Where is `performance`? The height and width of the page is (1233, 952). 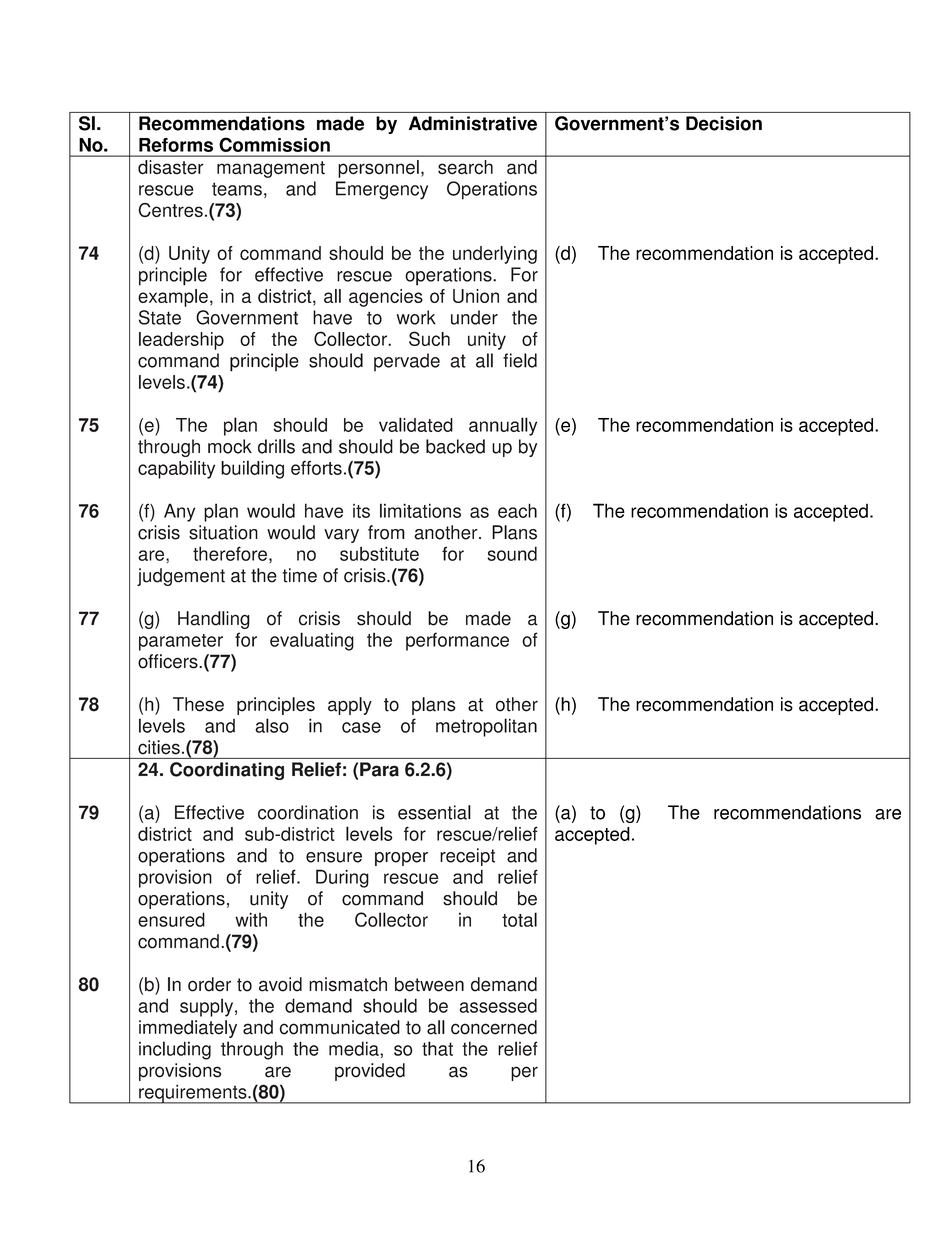 performance is located at coordinates (457, 641).
